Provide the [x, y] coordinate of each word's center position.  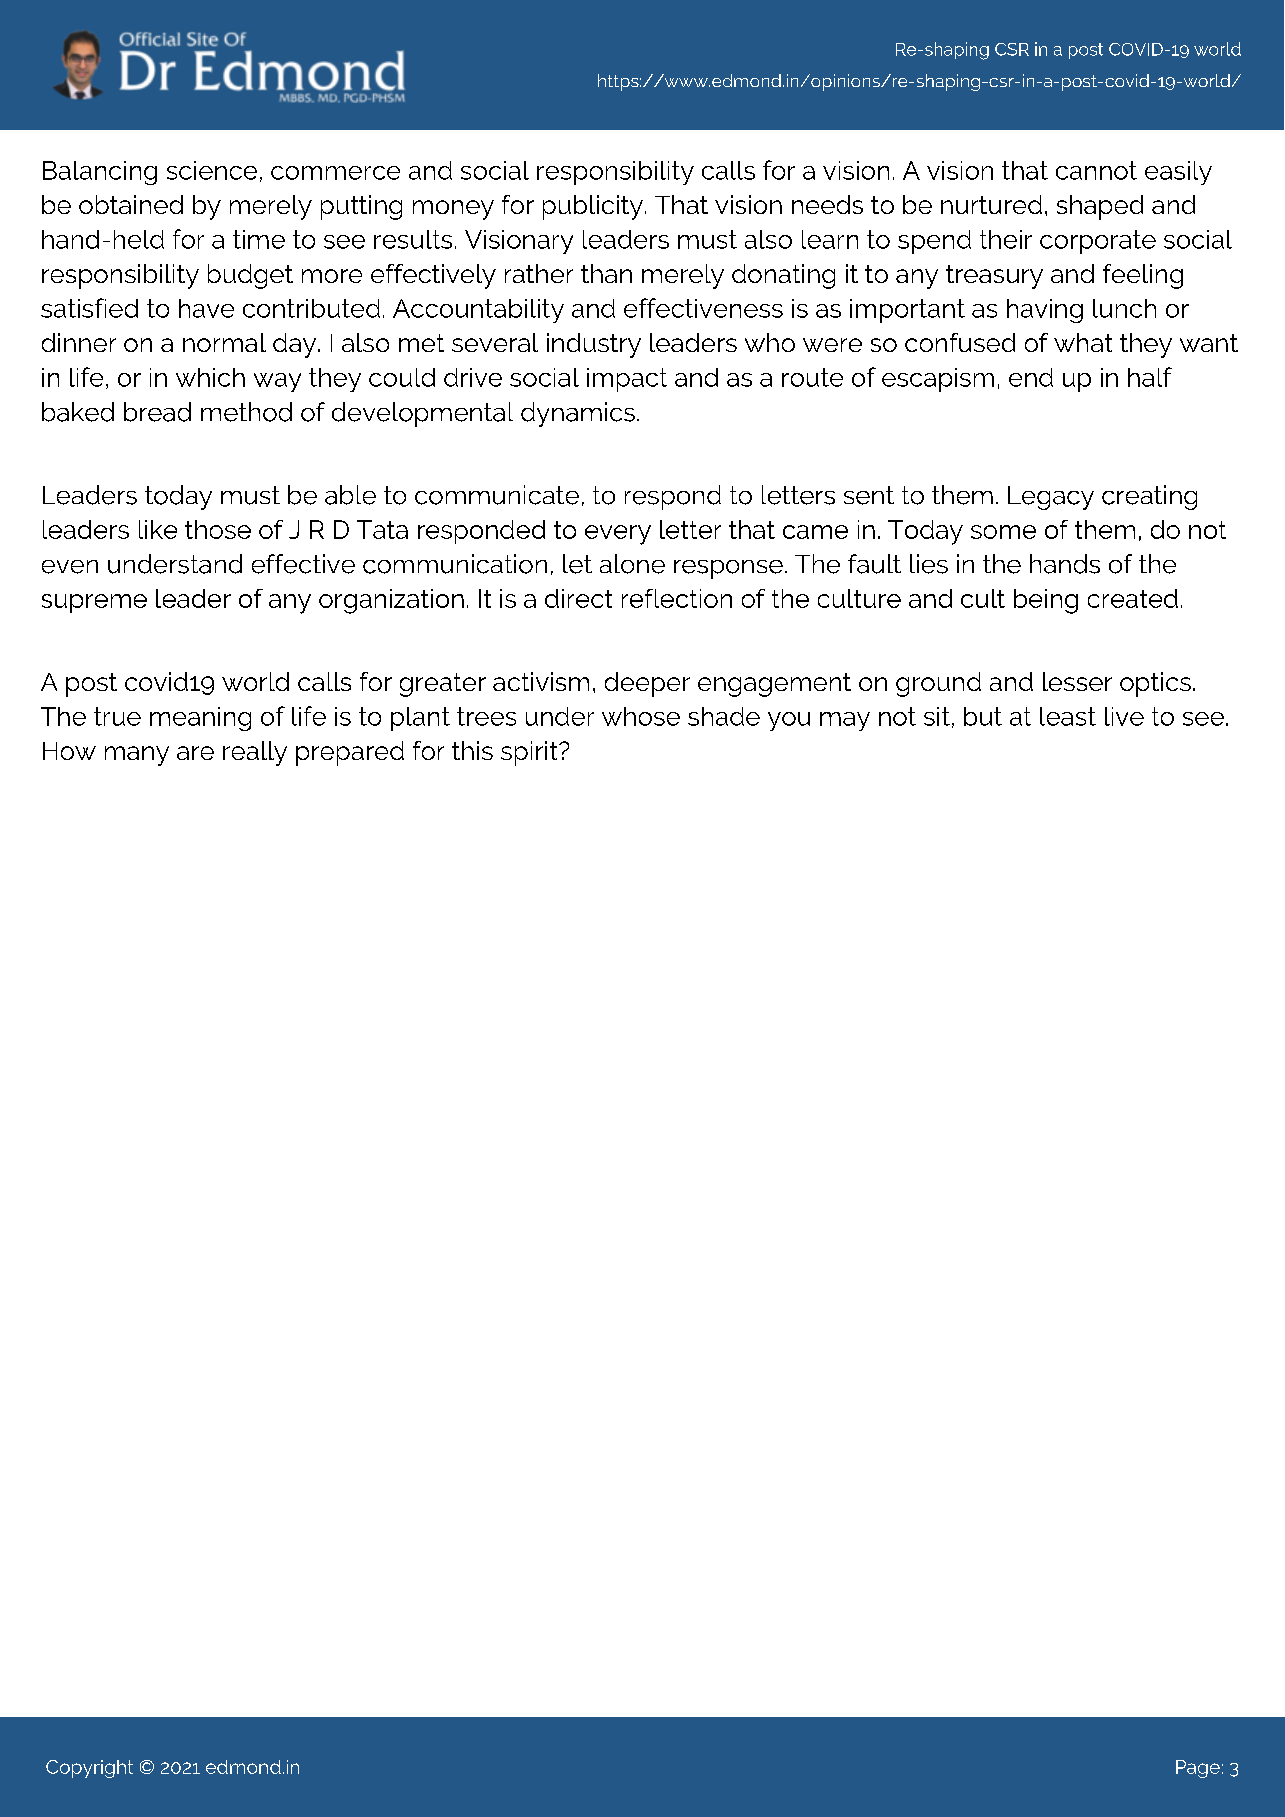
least [1068, 716]
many [137, 756]
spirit [530, 753]
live [1124, 716]
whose [641, 716]
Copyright [89, 1769]
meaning [200, 719]
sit [937, 716]
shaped [1100, 207]
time [259, 239]
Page [1198, 1769]
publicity [593, 207]
